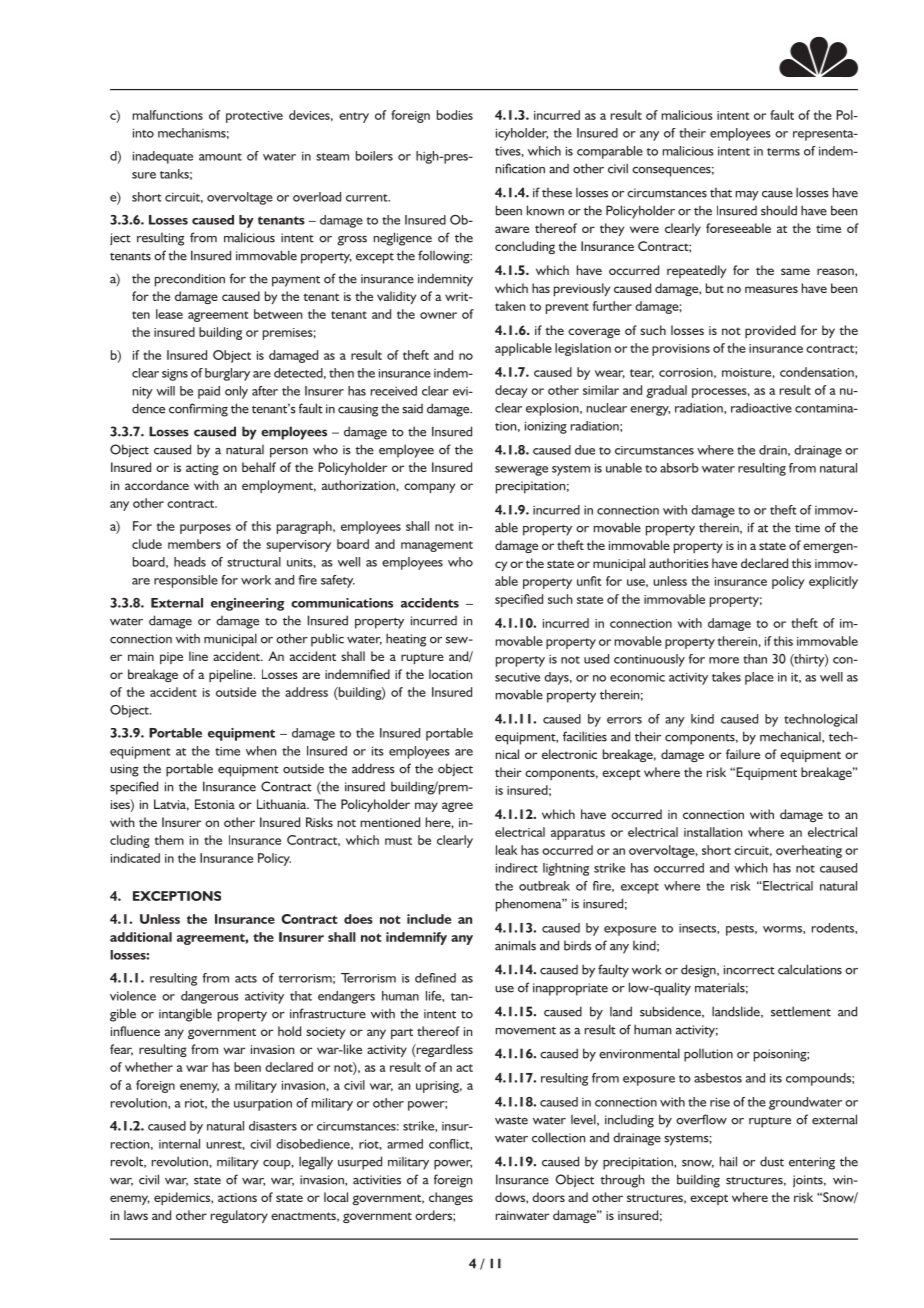  I want to click on regulatory, so click(239, 1216).
